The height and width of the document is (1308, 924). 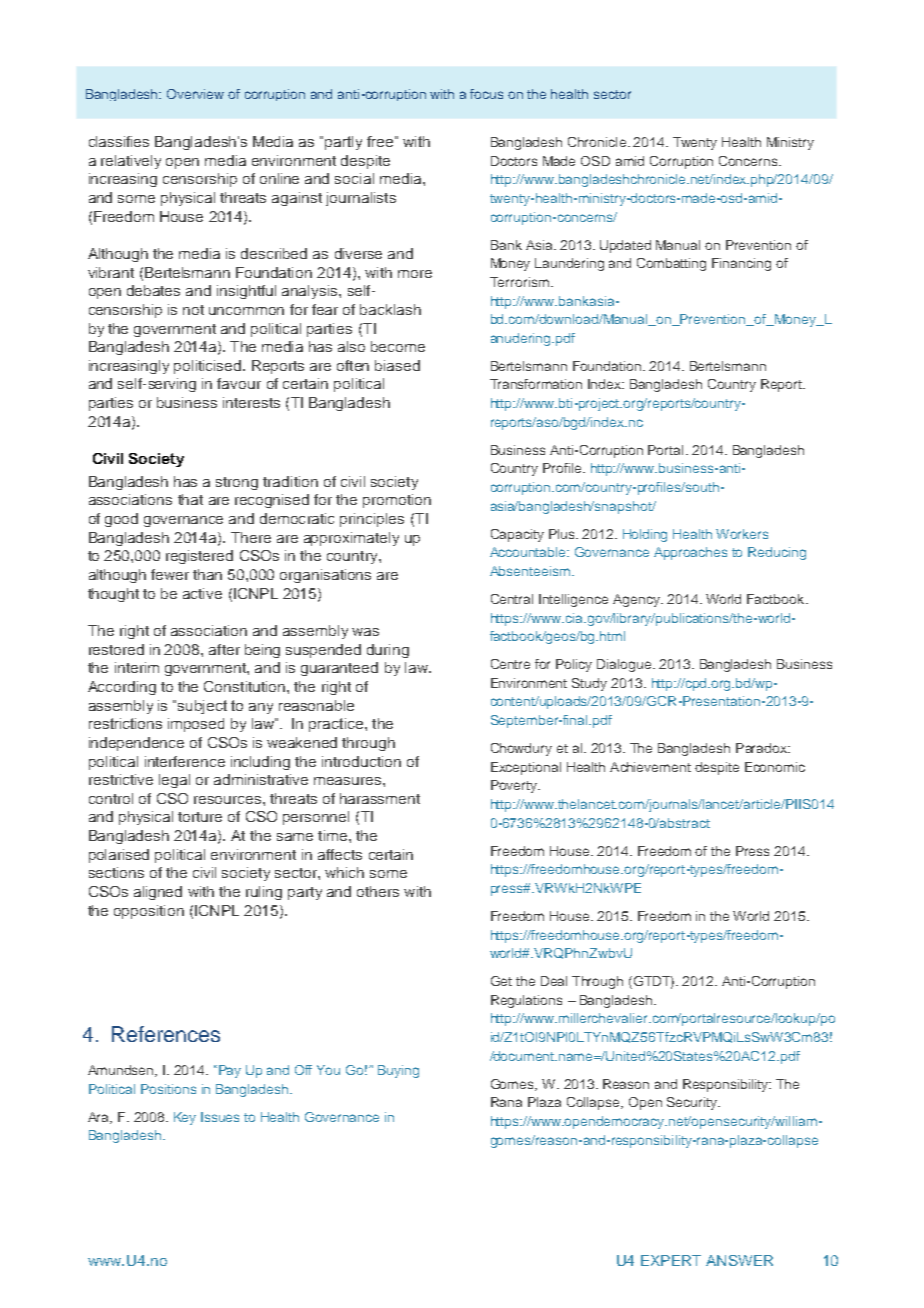 I want to click on Overview, so click(x=195, y=94).
